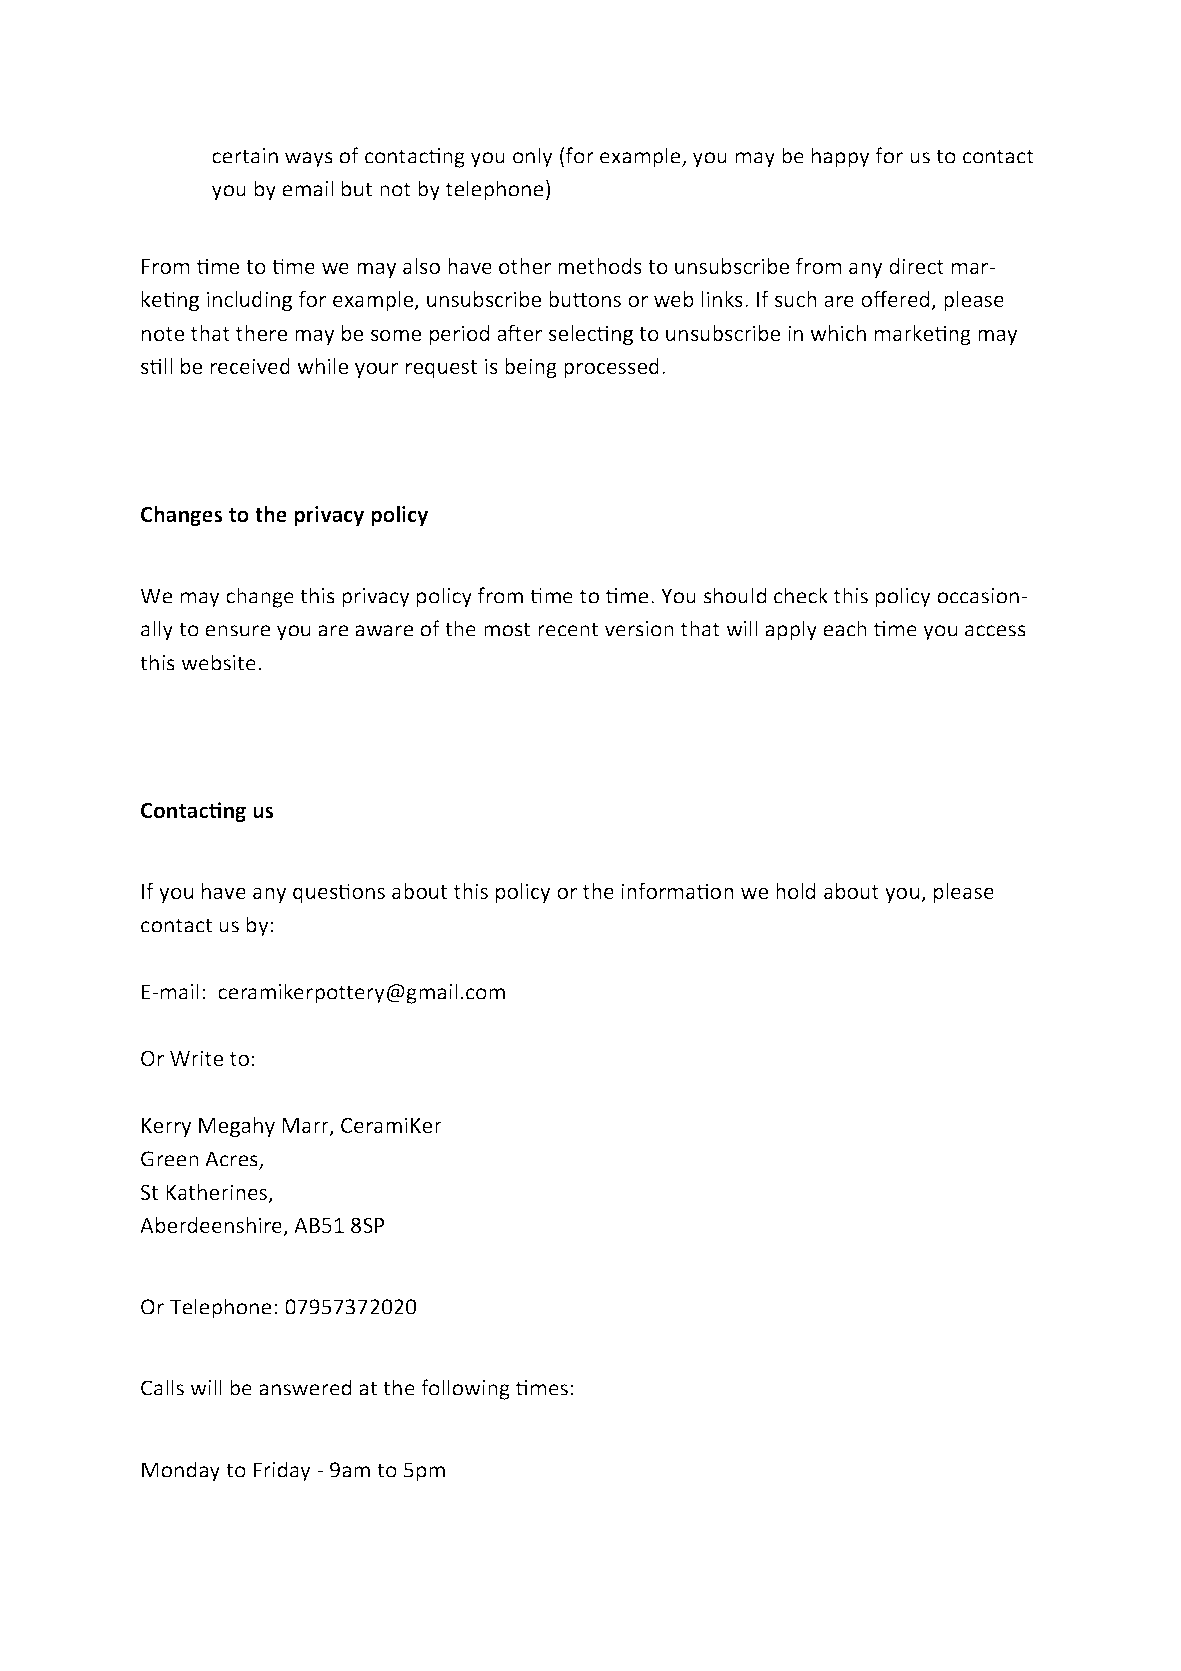  I want to click on Friday, so click(282, 1471).
